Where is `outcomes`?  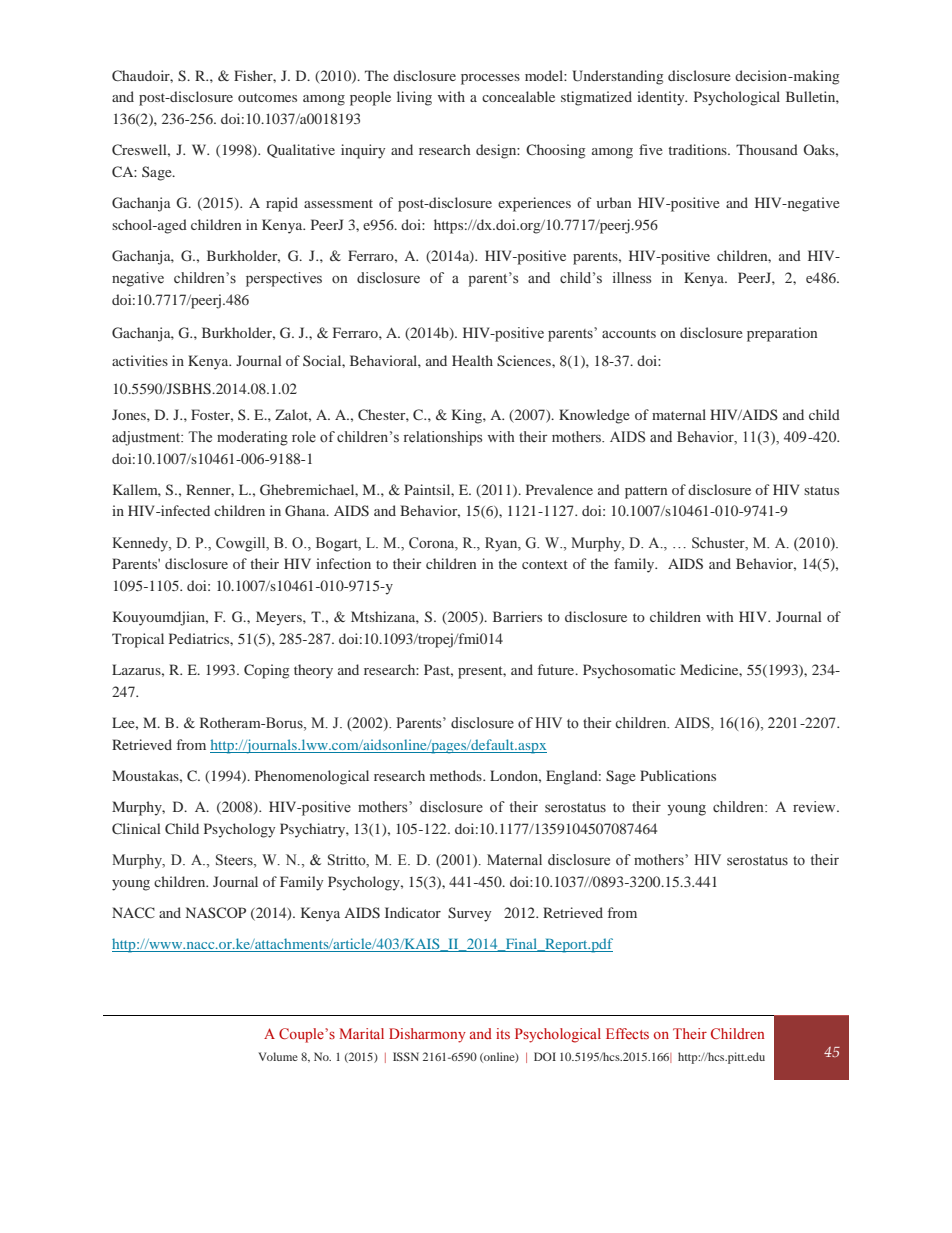
outcomes is located at coordinates (267, 97).
